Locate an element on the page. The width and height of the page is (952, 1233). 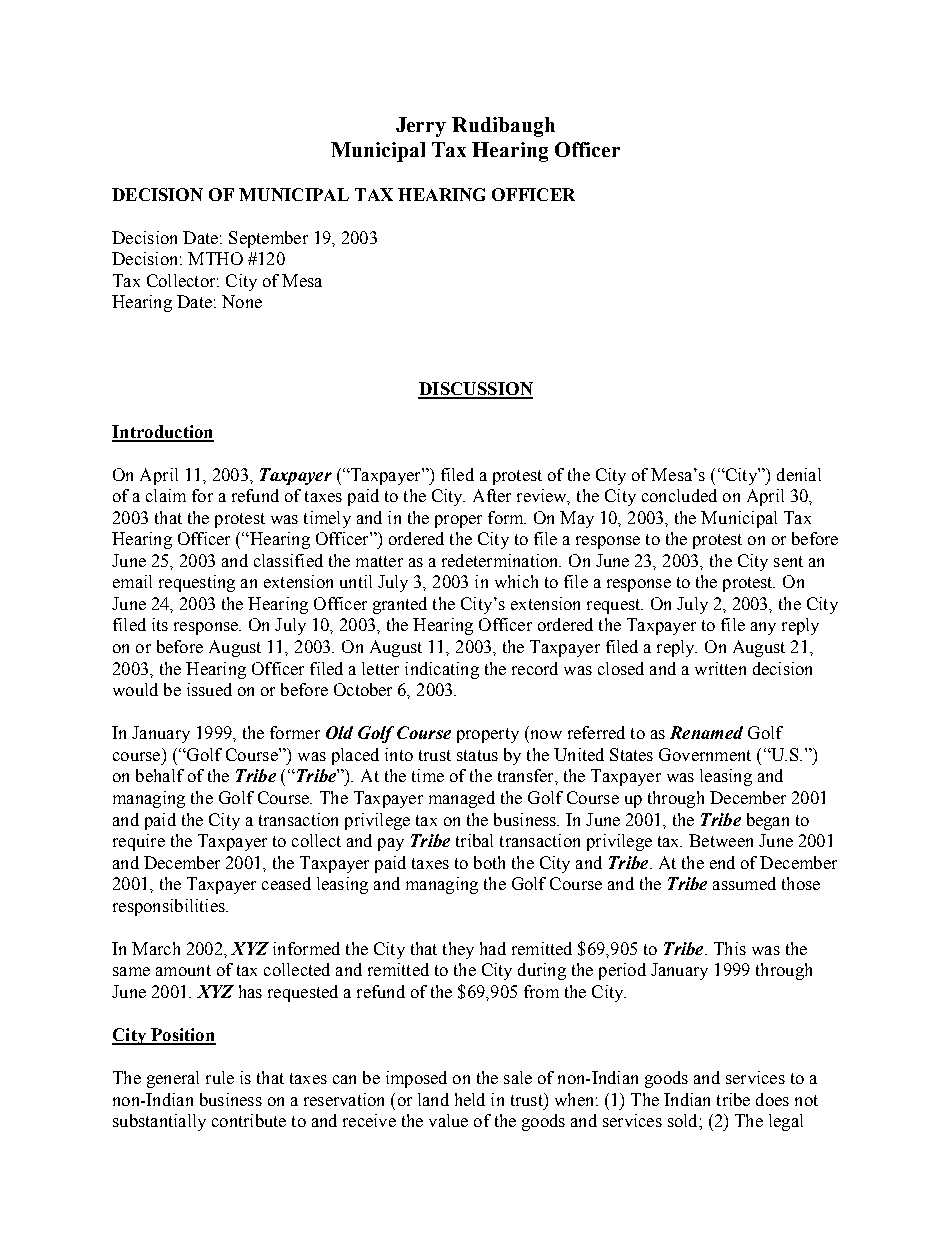
indicating is located at coordinates (442, 670).
